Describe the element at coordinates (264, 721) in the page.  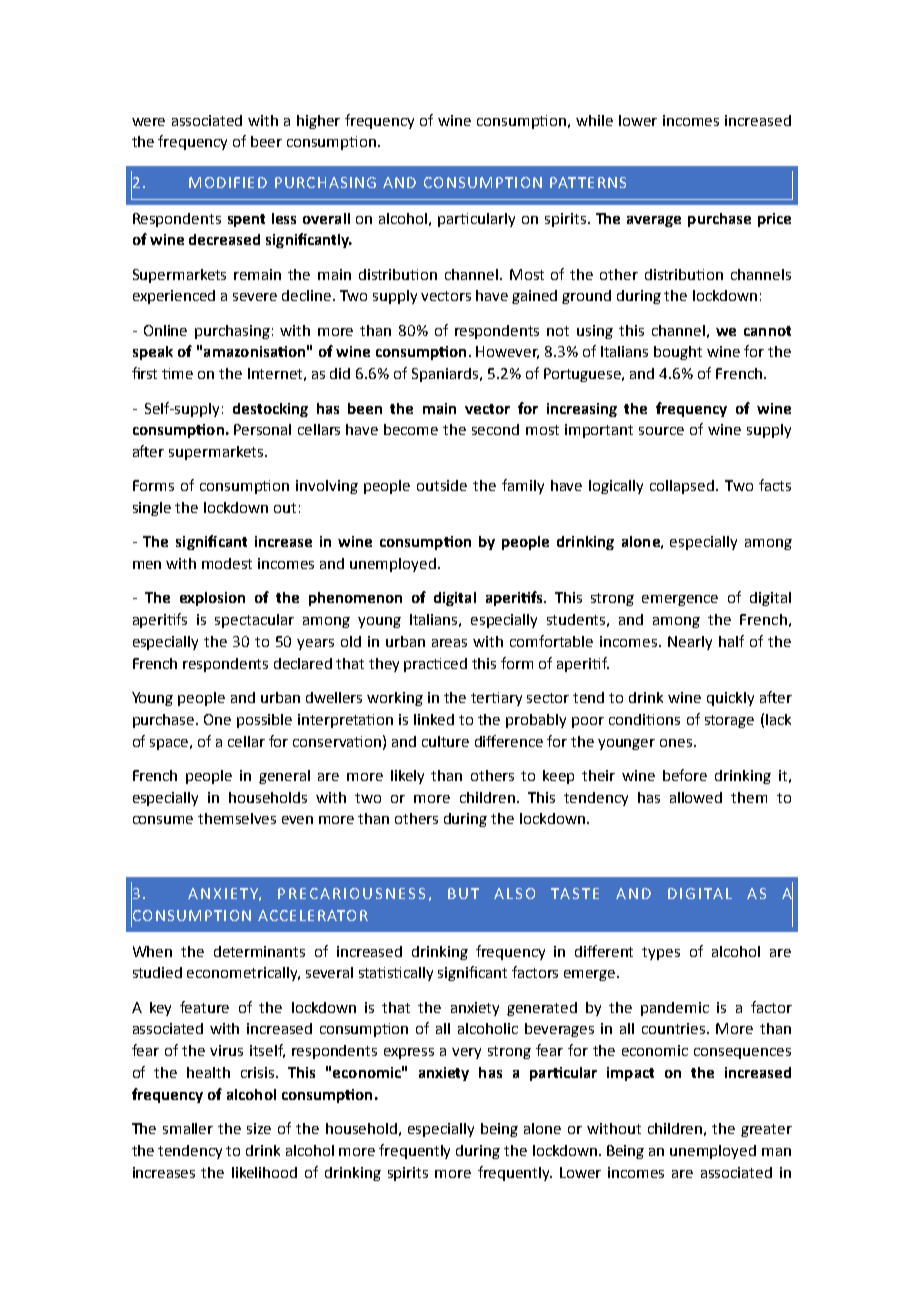
I see `possible` at that location.
